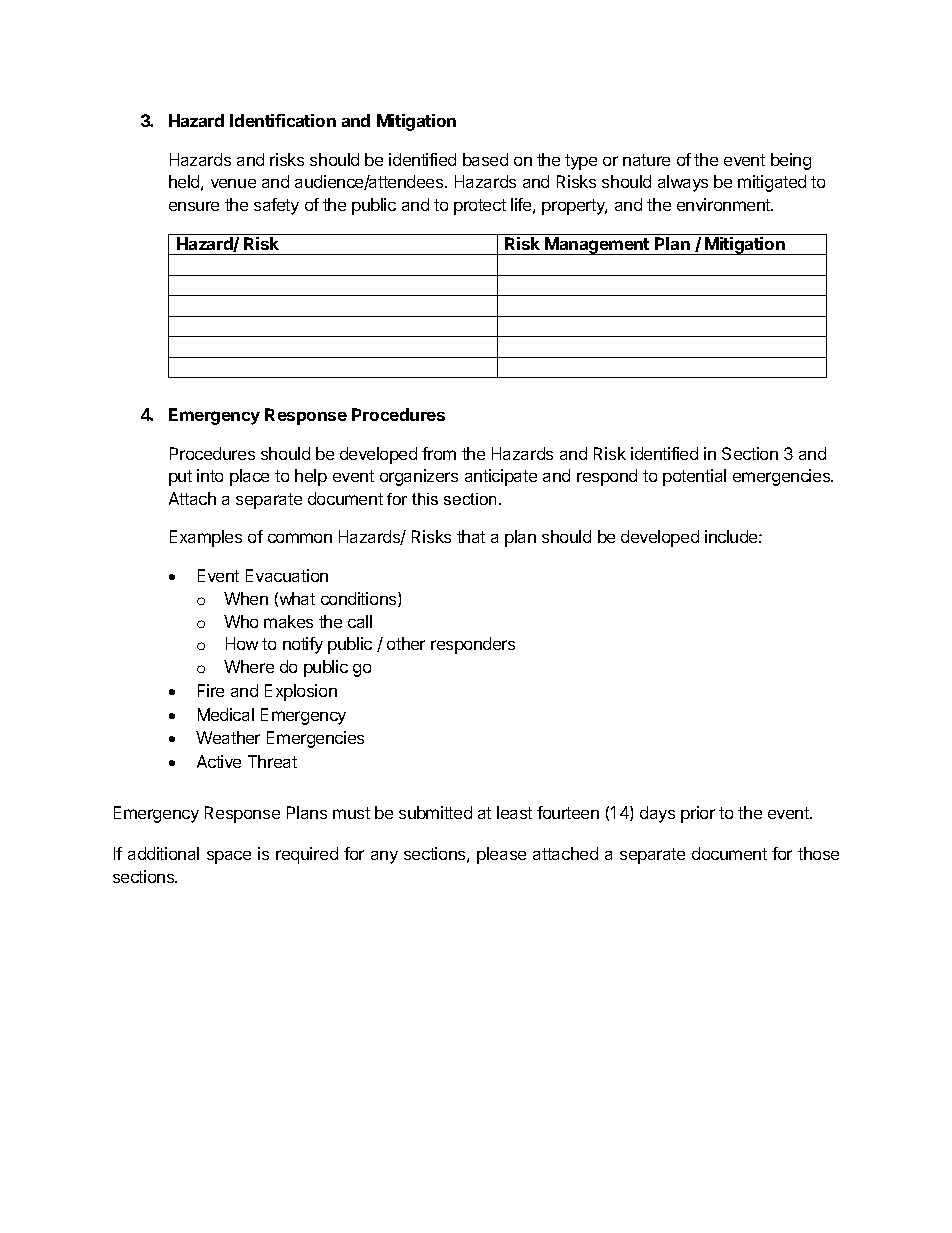  I want to click on safety, so click(276, 206).
